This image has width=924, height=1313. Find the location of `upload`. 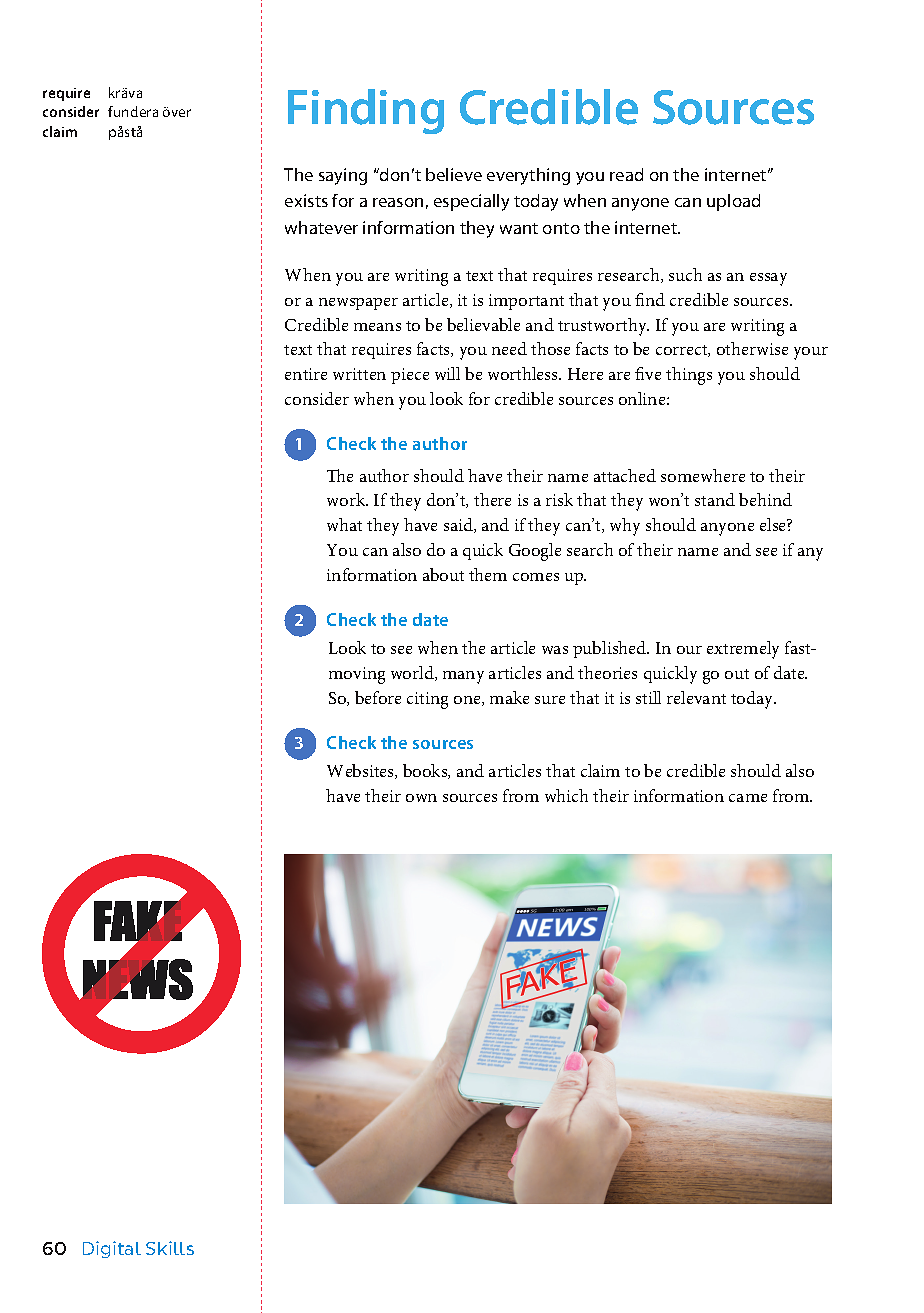

upload is located at coordinates (733, 202).
